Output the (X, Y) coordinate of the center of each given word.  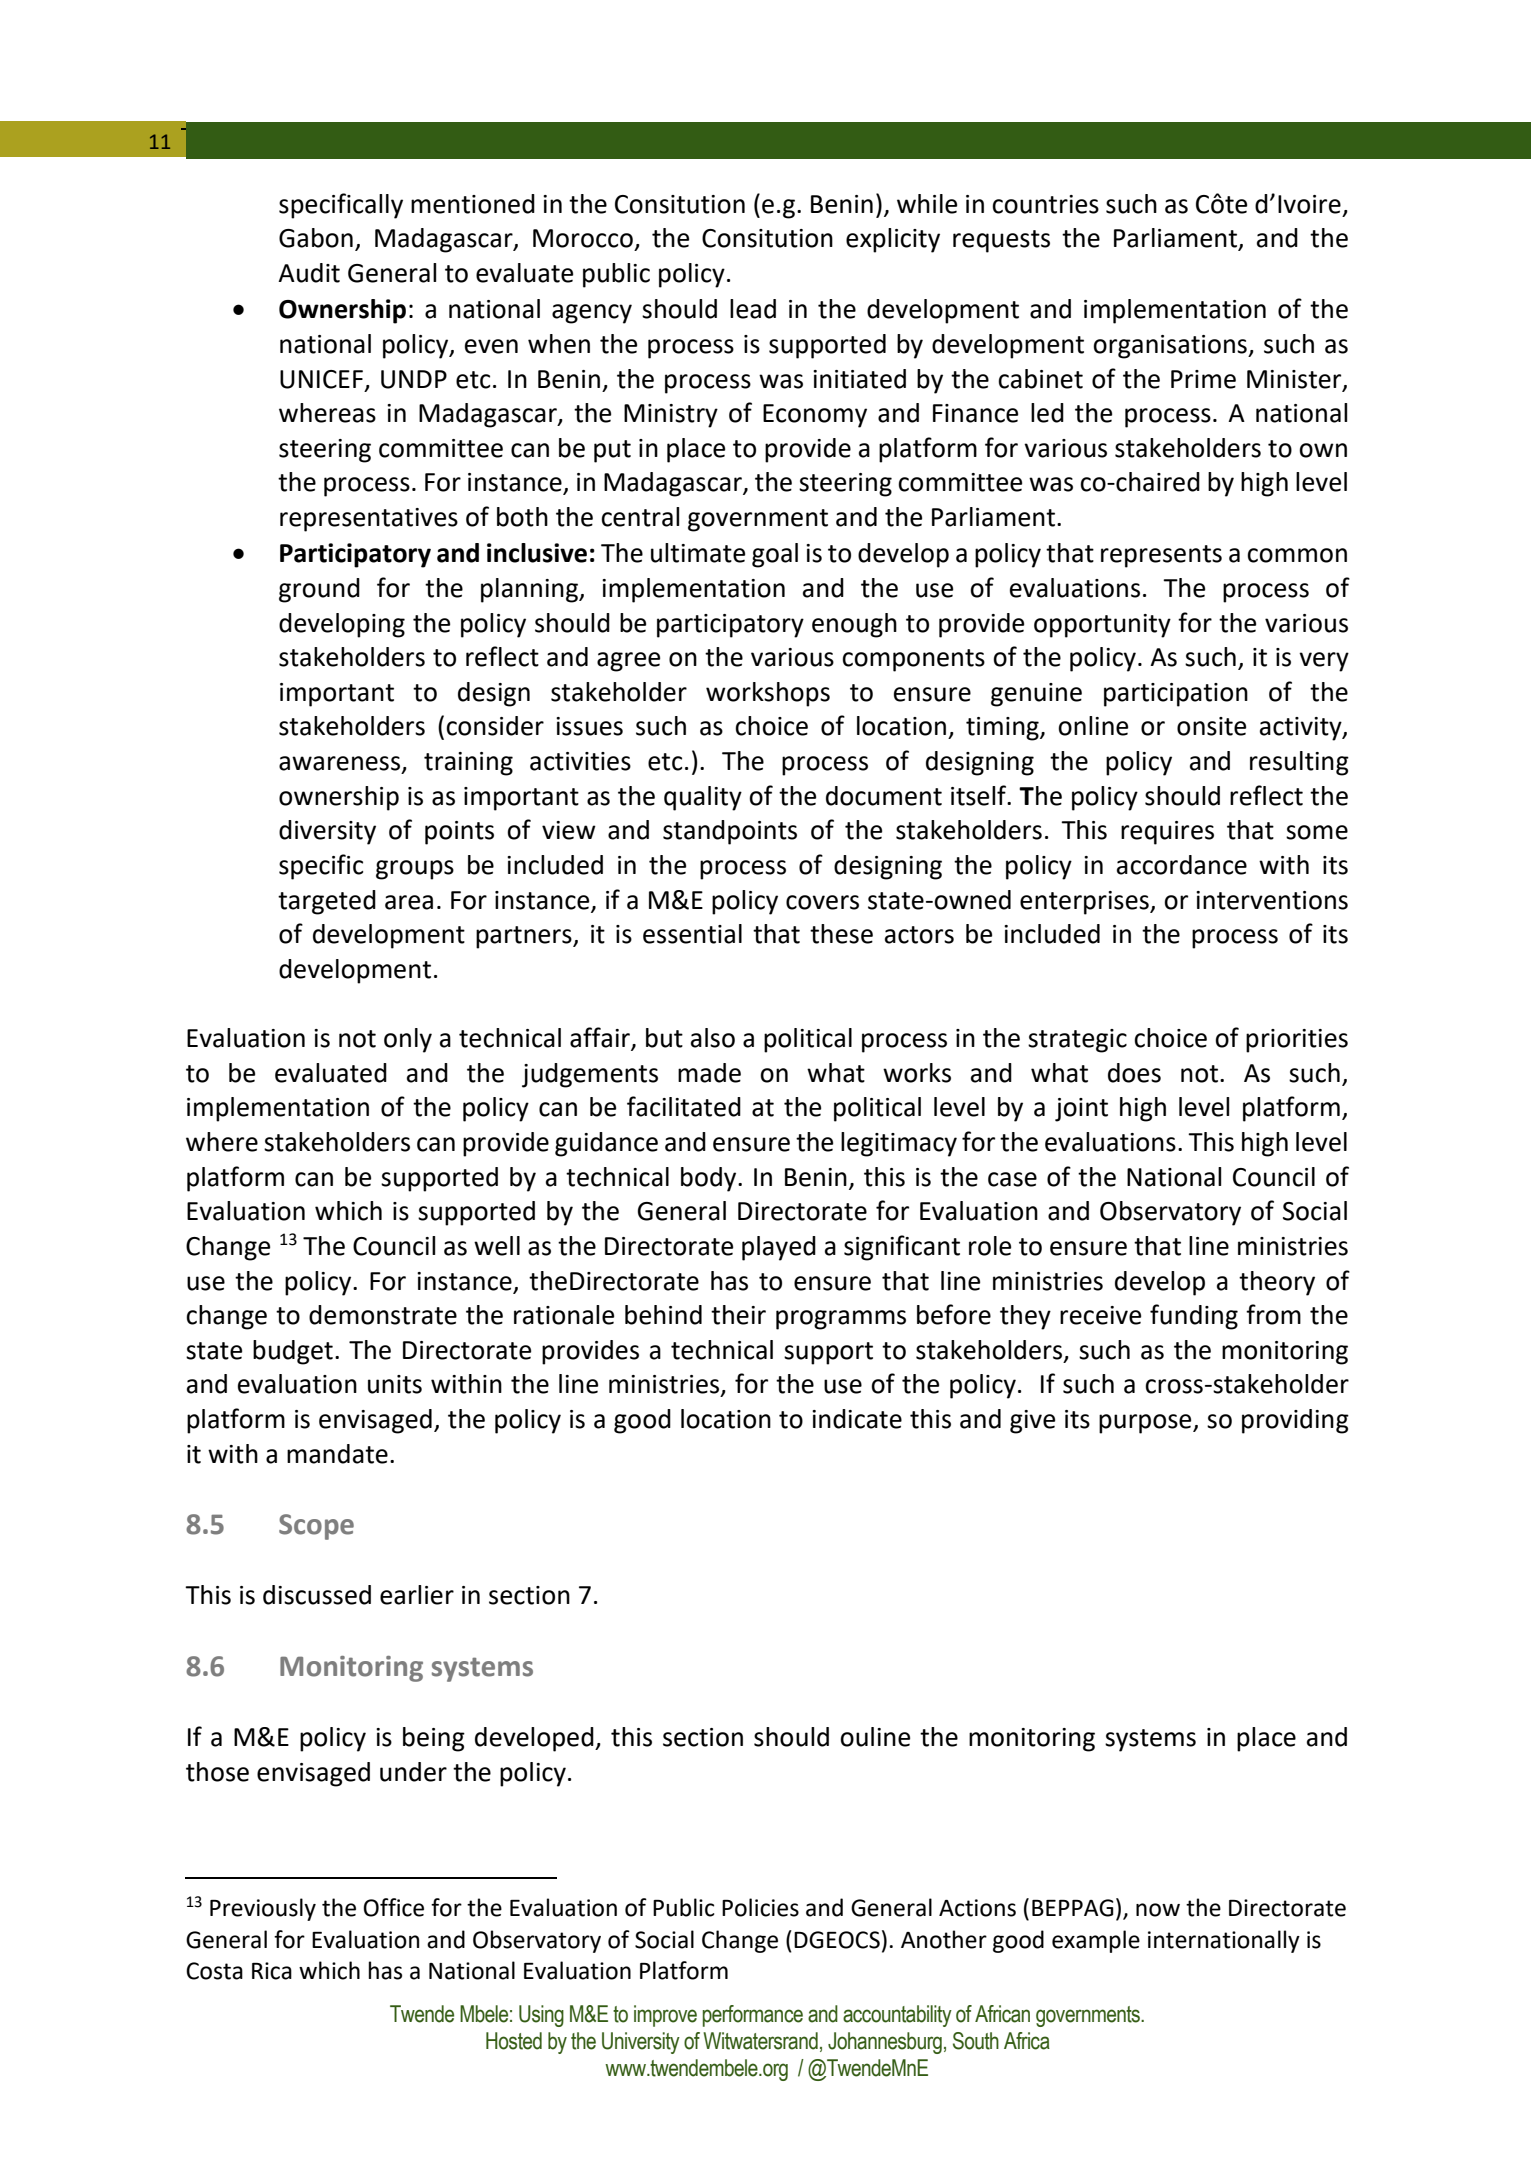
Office (393, 1907)
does (1134, 1073)
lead (753, 309)
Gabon (316, 238)
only (408, 1040)
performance (753, 2016)
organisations (1171, 347)
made (709, 1073)
